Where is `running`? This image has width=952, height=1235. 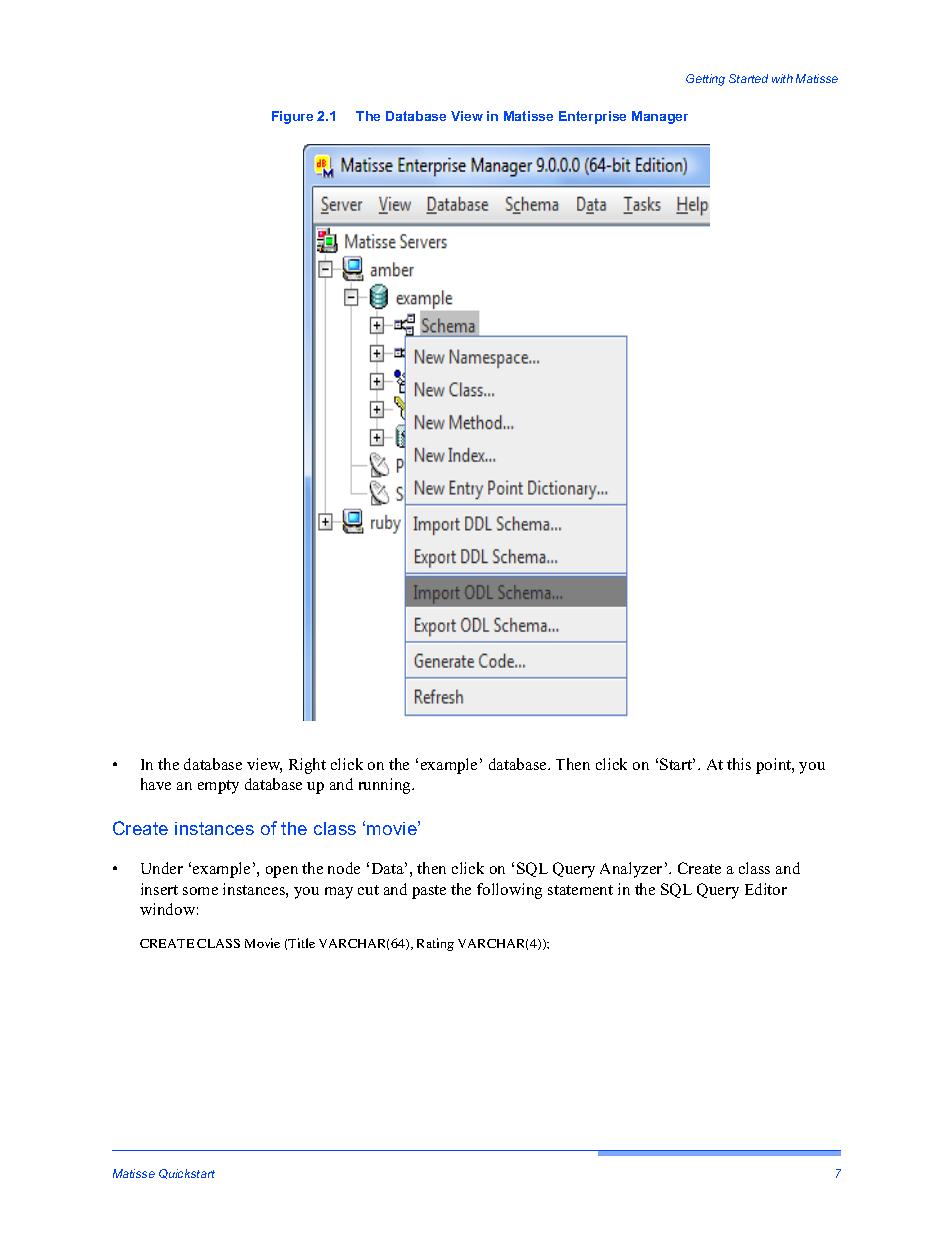 running is located at coordinates (386, 786).
